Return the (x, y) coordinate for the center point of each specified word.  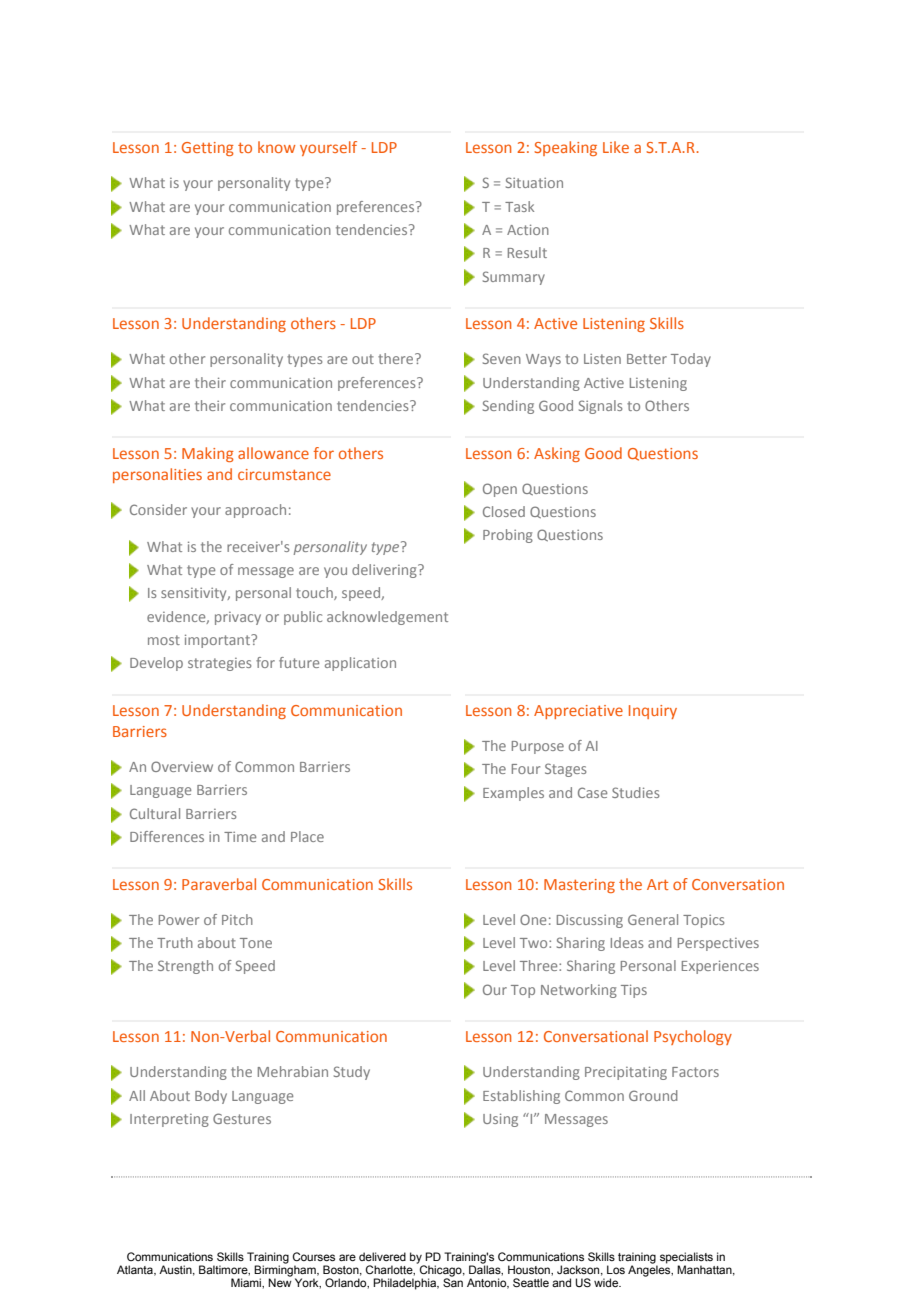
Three (540, 965)
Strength (185, 967)
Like (616, 147)
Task (519, 206)
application (360, 664)
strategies (220, 664)
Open (500, 490)
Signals (601, 407)
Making (208, 454)
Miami (247, 1282)
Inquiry (653, 712)
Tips (634, 991)
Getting (208, 149)
